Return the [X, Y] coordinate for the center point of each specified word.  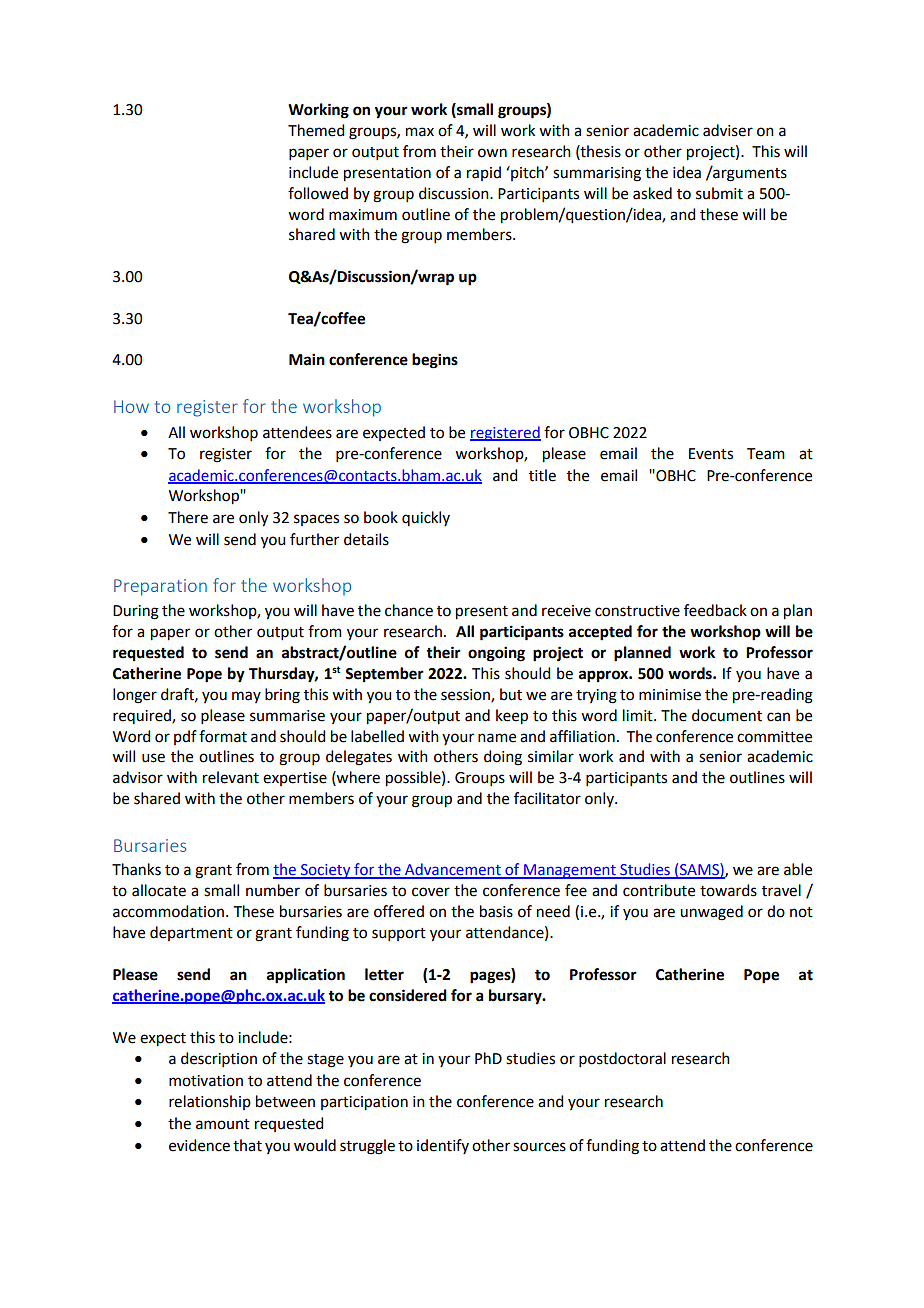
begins [435, 361]
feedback [715, 610]
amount [223, 1124]
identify [443, 1146]
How [131, 406]
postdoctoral [622, 1059]
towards [728, 890]
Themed [316, 130]
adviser [728, 130]
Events [711, 454]
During [136, 612]
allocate [159, 890]
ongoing [496, 654]
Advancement [453, 870]
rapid [484, 173]
